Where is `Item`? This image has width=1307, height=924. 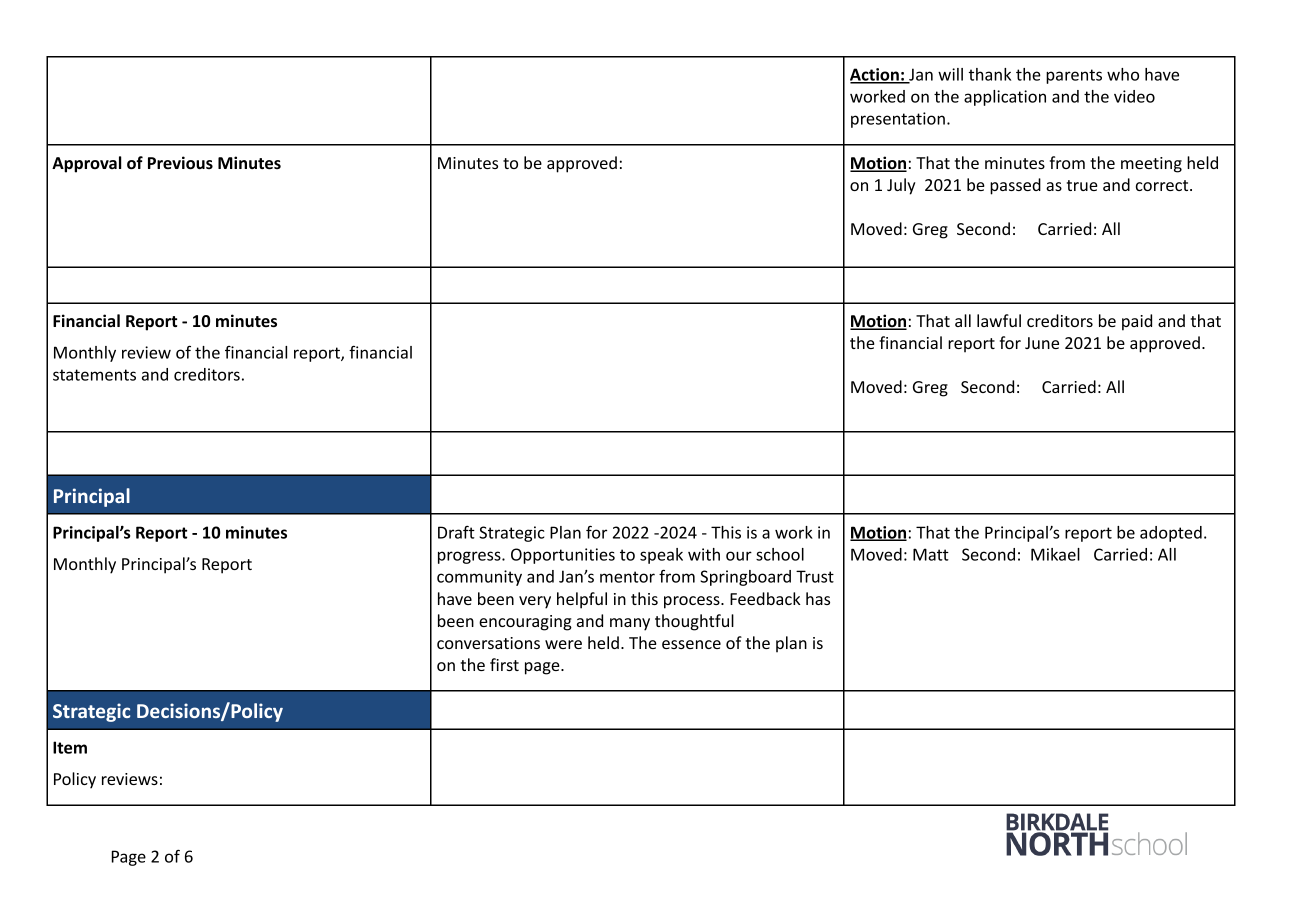 Item is located at coordinates (70, 747).
